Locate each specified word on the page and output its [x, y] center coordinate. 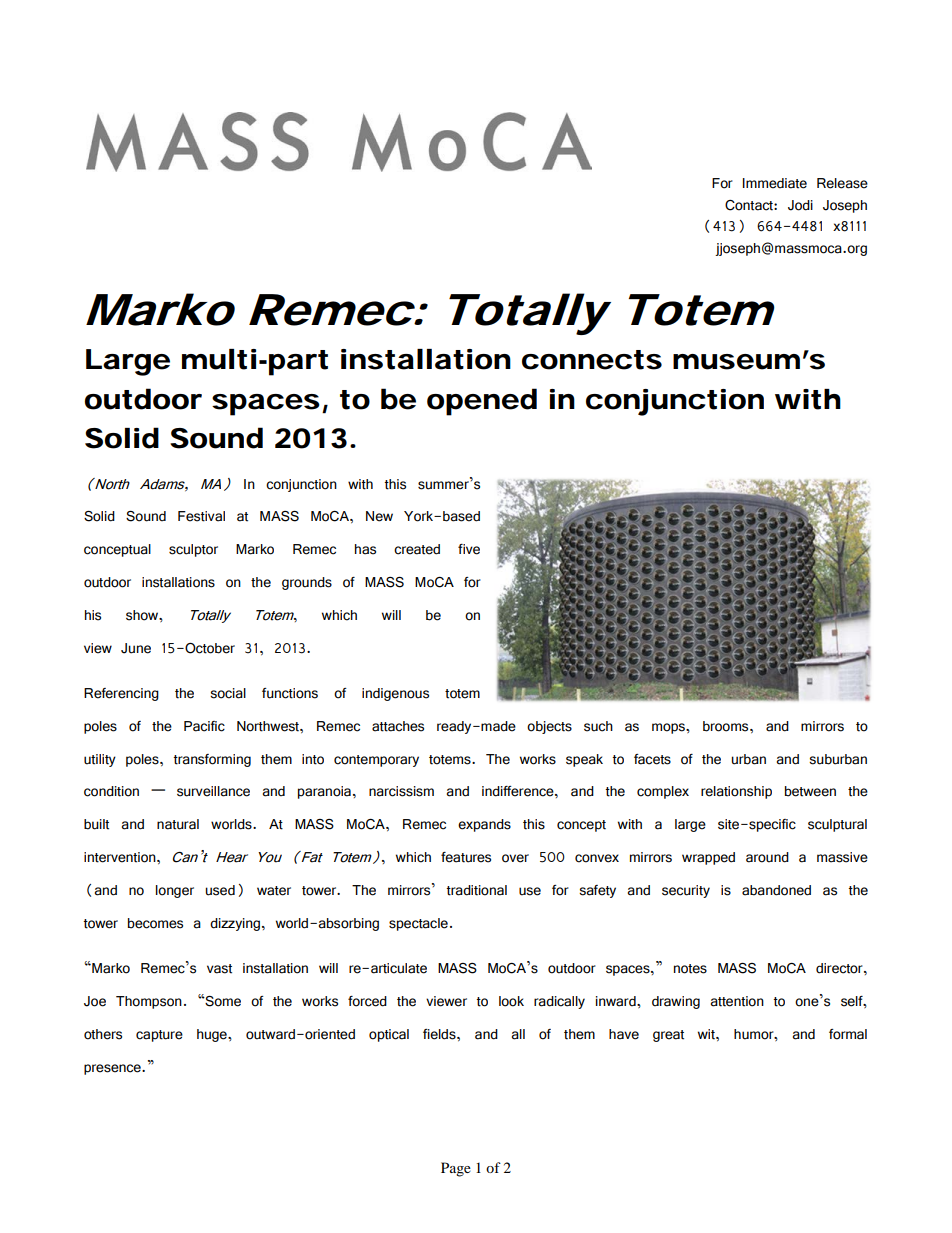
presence [113, 1069]
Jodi [800, 205]
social [228, 693]
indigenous [395, 694]
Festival [201, 516]
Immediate [775, 183]
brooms [727, 726]
